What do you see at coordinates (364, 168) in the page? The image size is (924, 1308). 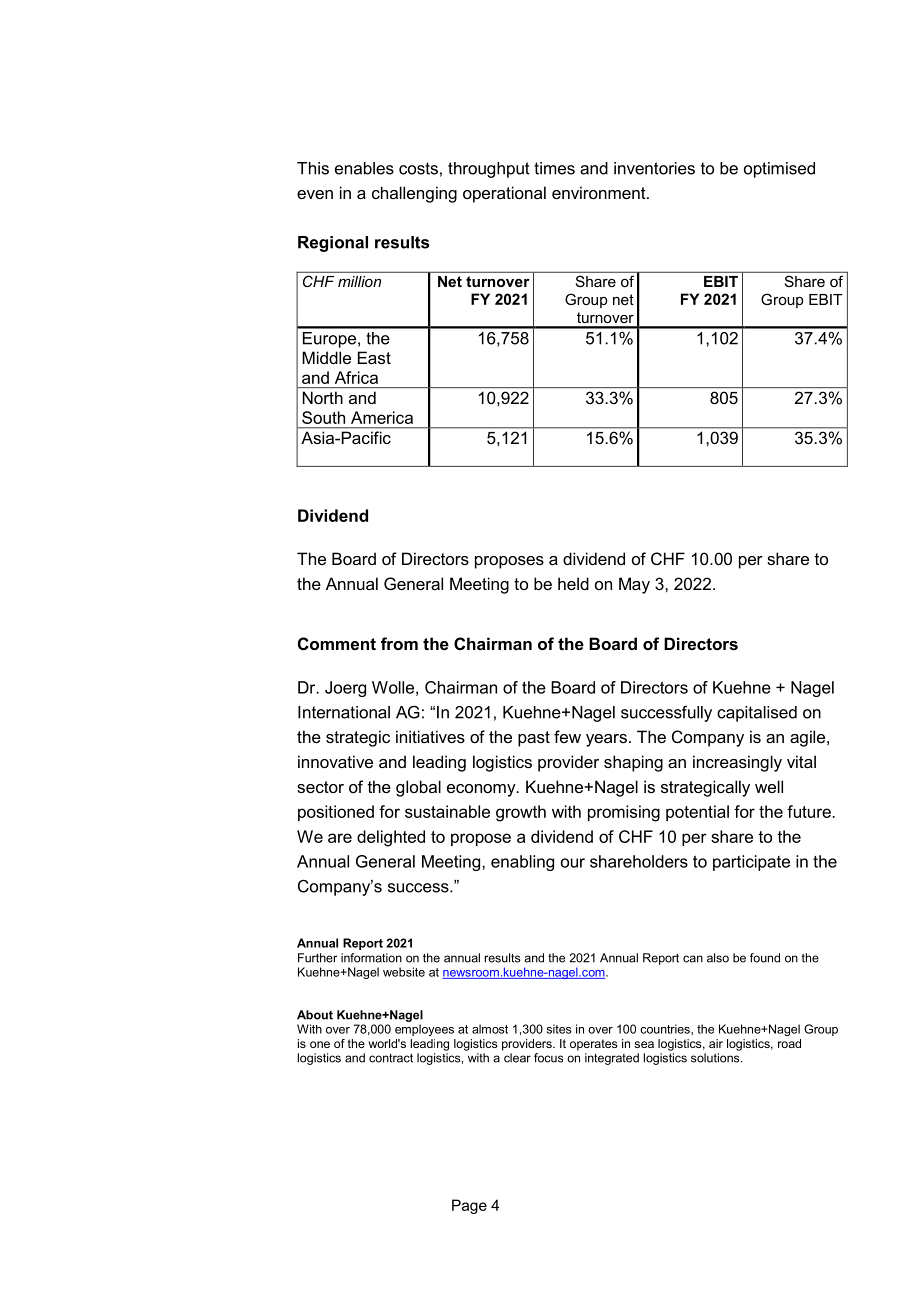 I see `enables` at bounding box center [364, 168].
